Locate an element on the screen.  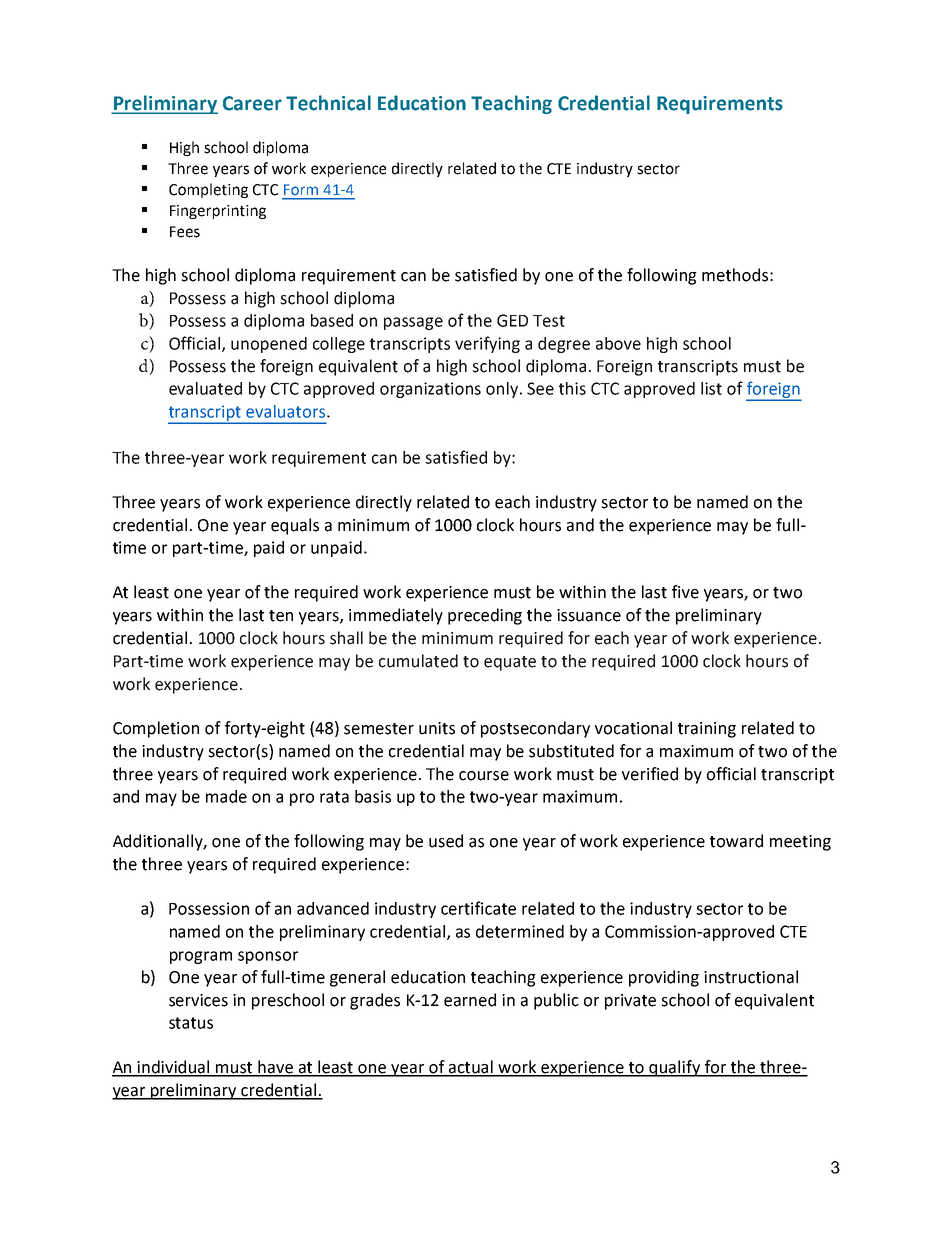
GED is located at coordinates (512, 320).
